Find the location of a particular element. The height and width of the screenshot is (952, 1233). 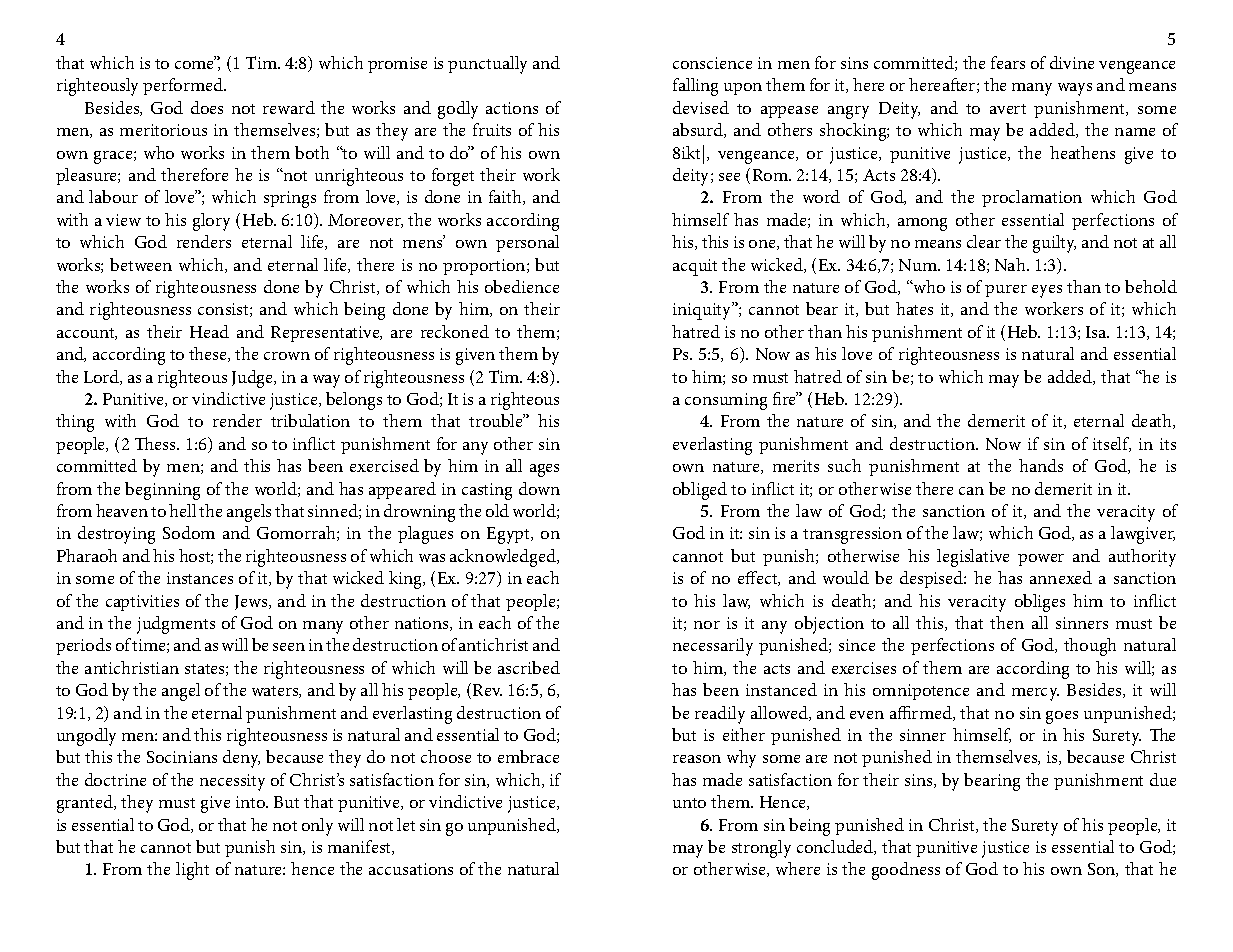

performed is located at coordinates (184, 86).
